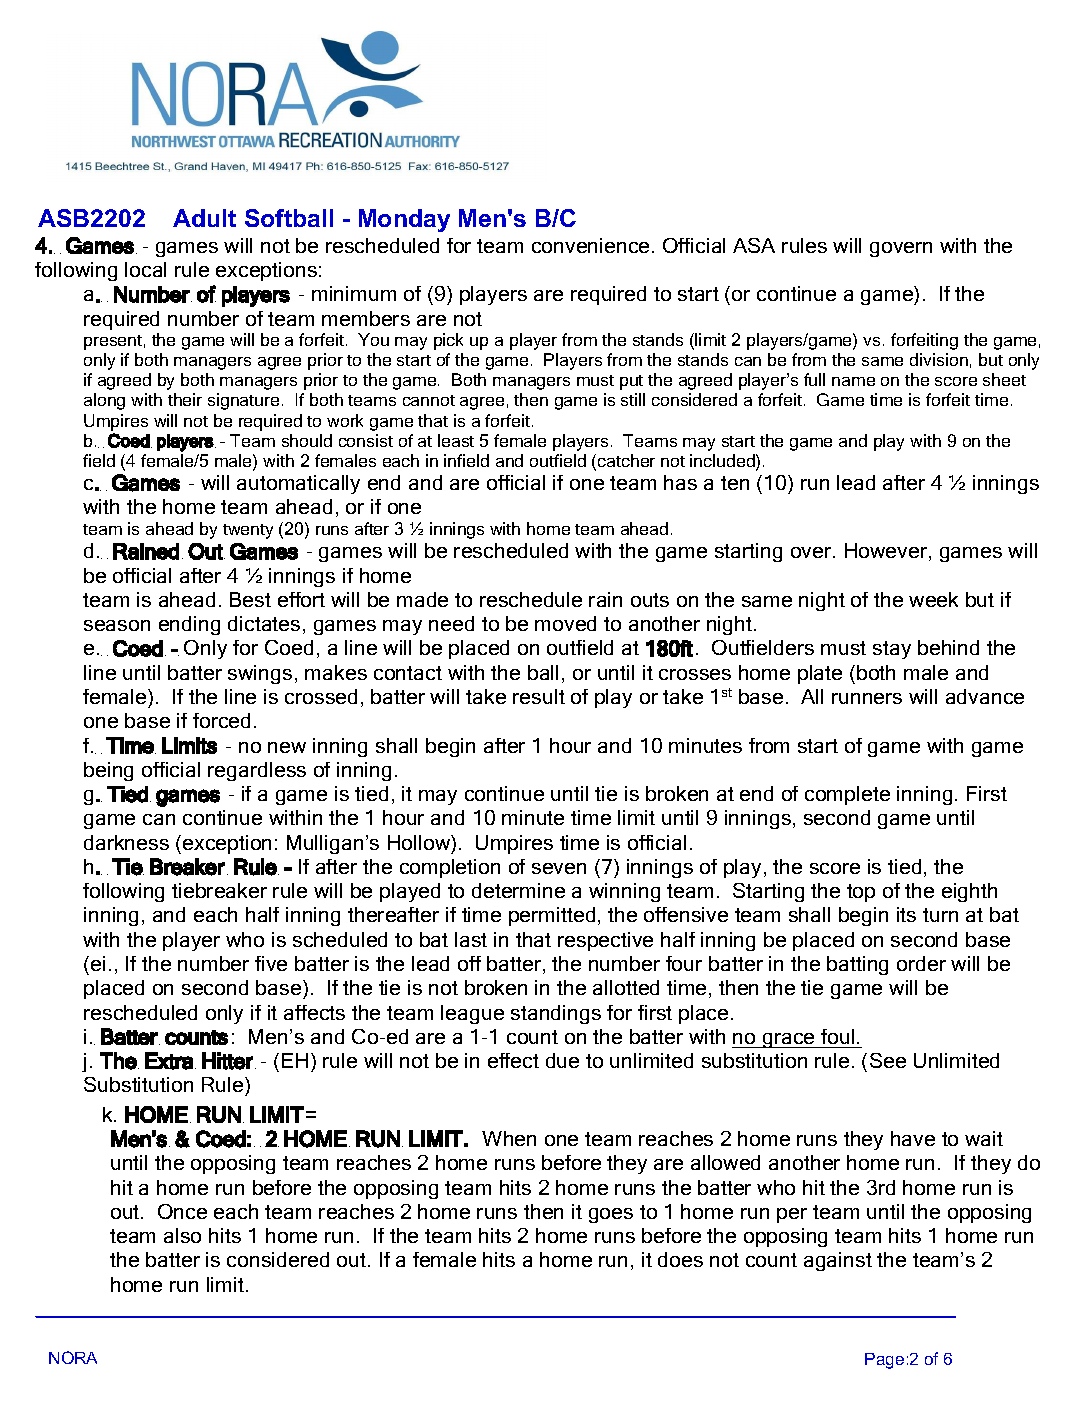 The width and height of the image is (1086, 1405). Describe the element at coordinates (145, 269) in the image. I see `local` at that location.
